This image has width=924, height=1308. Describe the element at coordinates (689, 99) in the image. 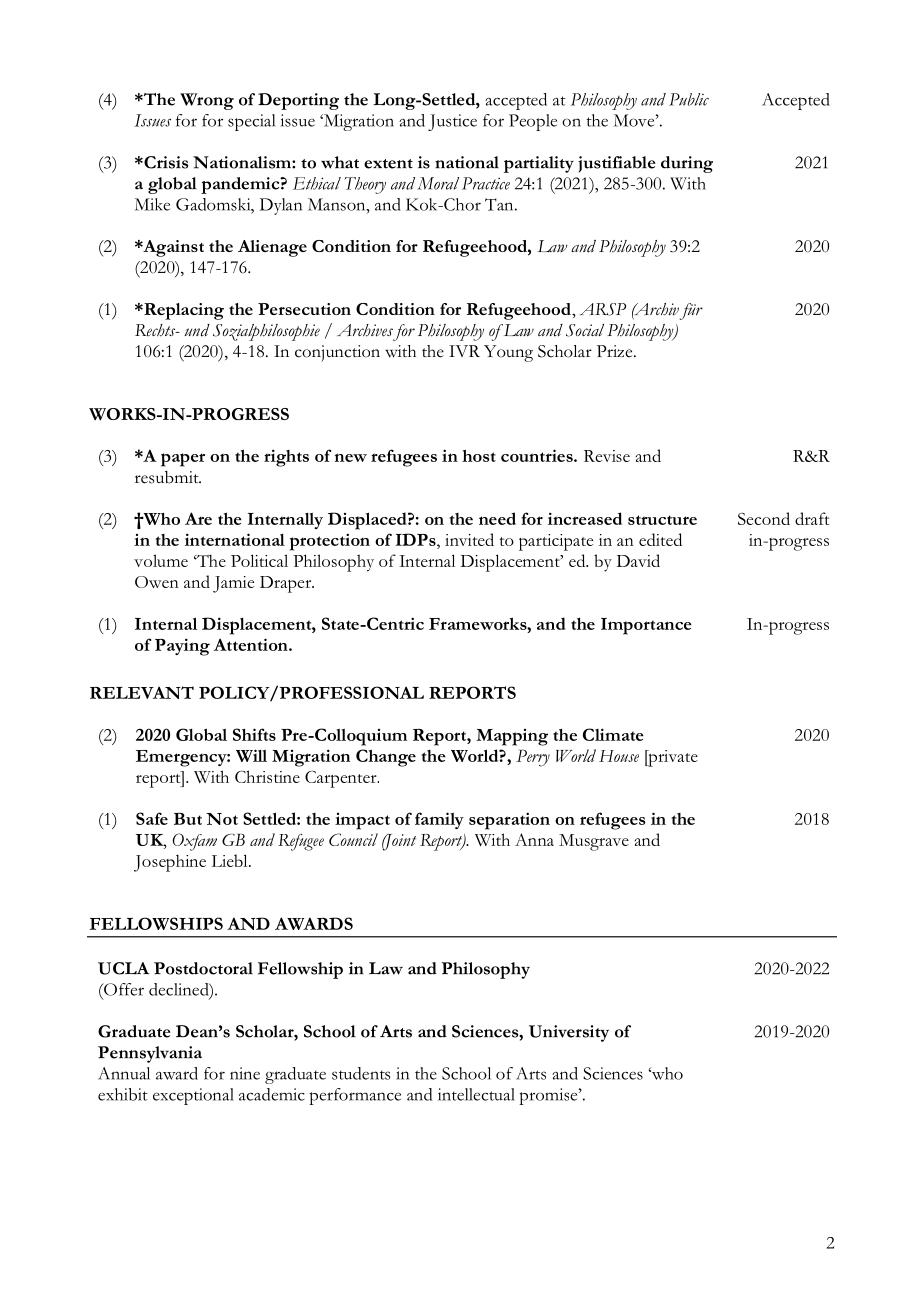

I see `Public` at that location.
